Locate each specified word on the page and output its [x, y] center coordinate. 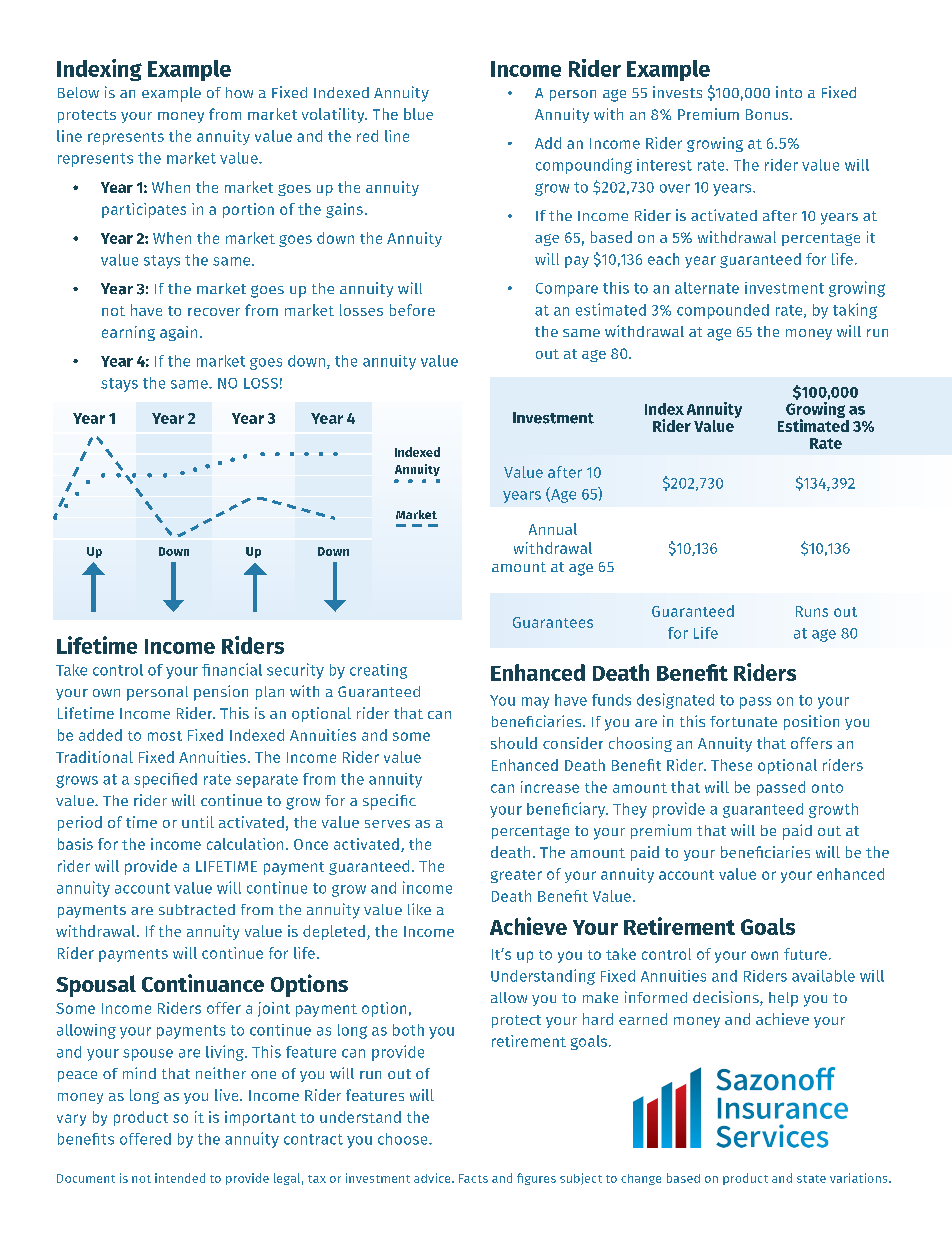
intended [180, 1178]
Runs [812, 611]
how [239, 92]
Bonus [768, 114]
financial [232, 669]
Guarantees [553, 622]
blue [418, 114]
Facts [473, 1178]
